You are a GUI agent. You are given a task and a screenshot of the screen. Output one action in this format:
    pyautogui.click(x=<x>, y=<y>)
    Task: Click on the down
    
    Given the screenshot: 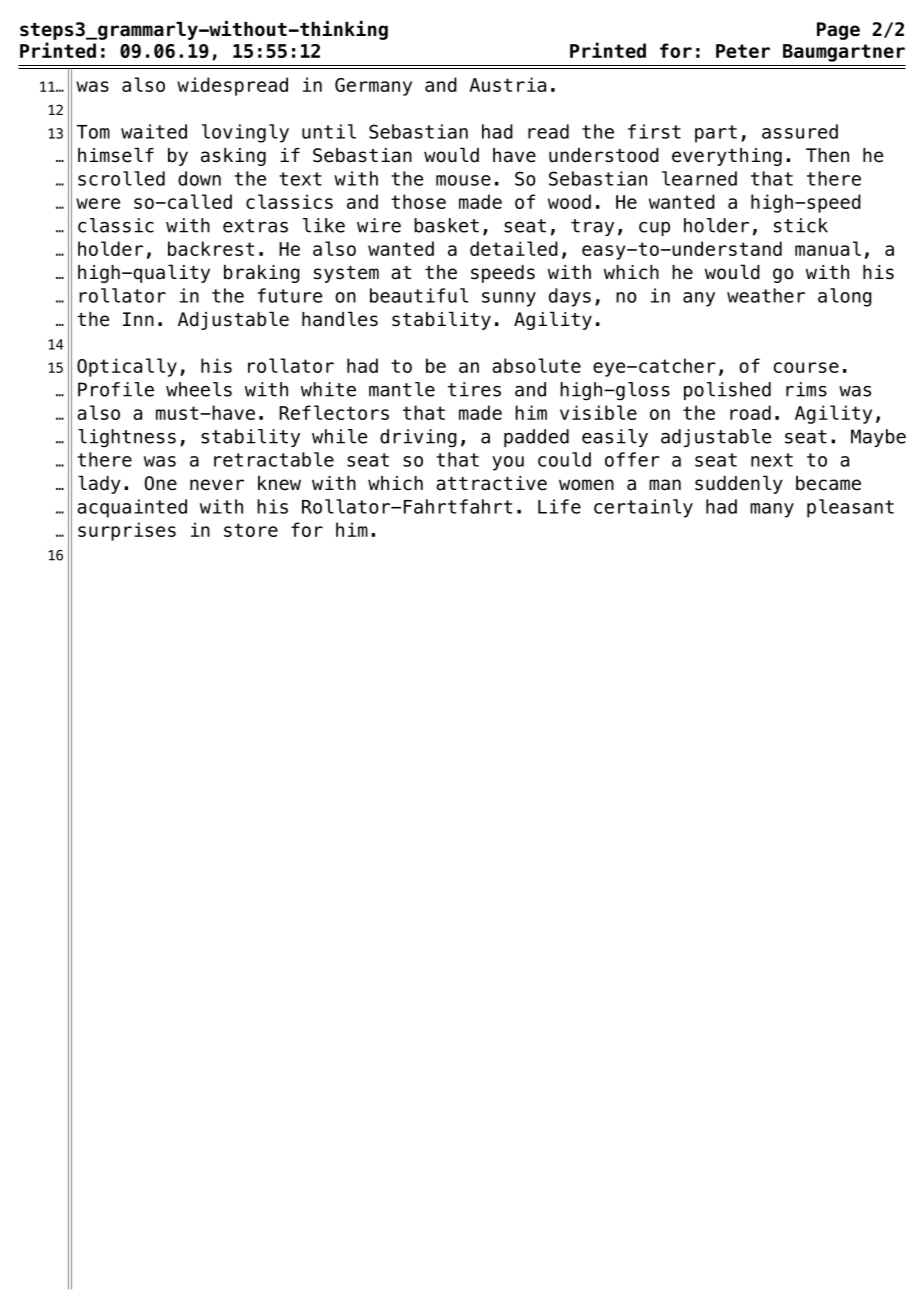 What is the action you would take?
    pyautogui.click(x=199, y=178)
